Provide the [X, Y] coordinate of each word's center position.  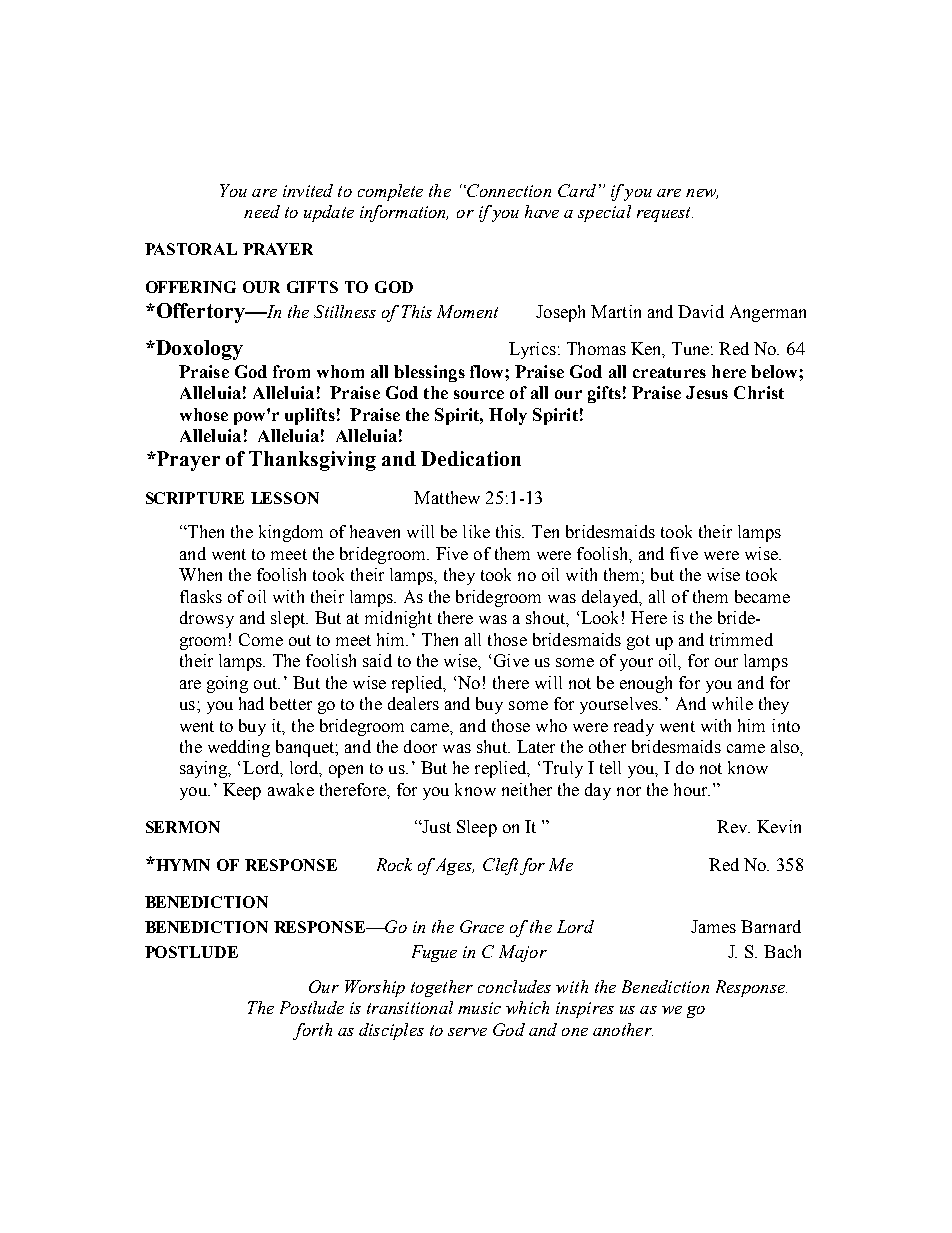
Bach [782, 951]
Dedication [471, 458]
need [262, 211]
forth [312, 1031]
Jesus [707, 392]
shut [493, 746]
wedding [239, 748]
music [479, 1008]
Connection [508, 190]
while [732, 703]
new [702, 194]
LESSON [285, 498]
